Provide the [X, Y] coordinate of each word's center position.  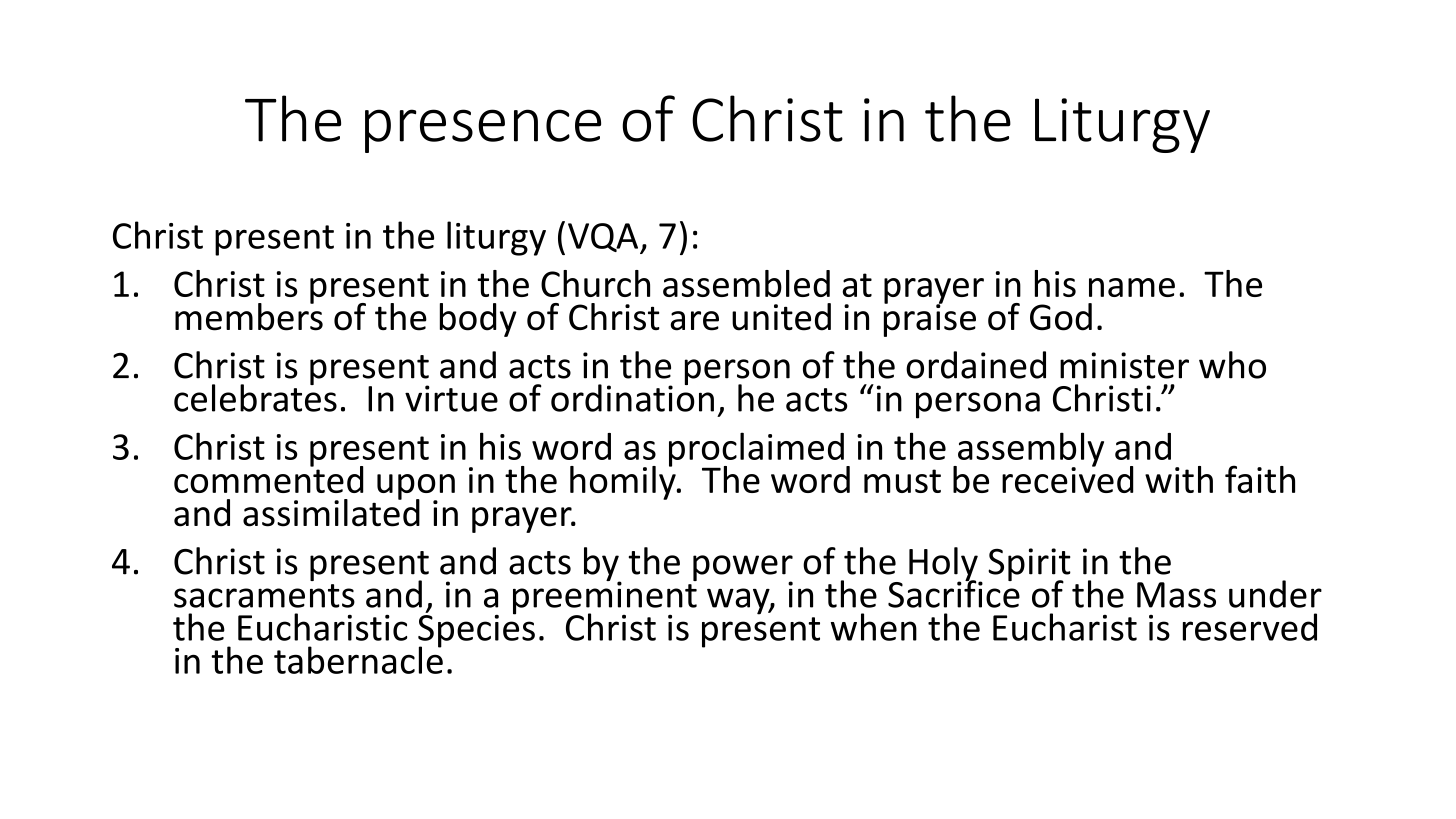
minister [1124, 365]
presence [483, 131]
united [781, 317]
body [478, 320]
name [1132, 287]
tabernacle [358, 659]
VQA [604, 238]
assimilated [331, 512]
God [1061, 317]
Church [595, 283]
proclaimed [756, 450]
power [743, 569]
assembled [746, 283]
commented [269, 478]
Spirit [1029, 566]
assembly [1030, 450]
